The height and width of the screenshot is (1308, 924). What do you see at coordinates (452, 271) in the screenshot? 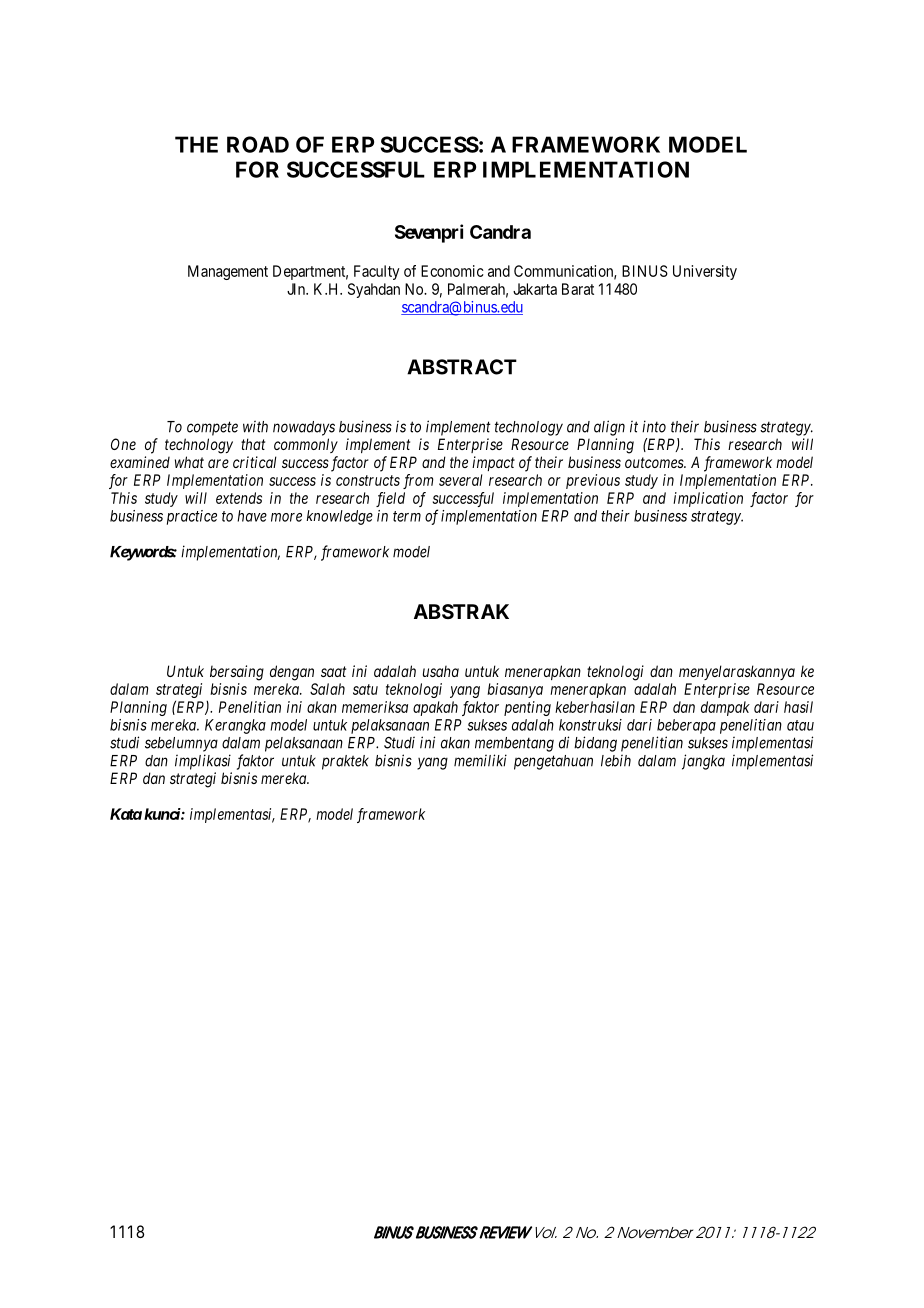
I see `Economic` at bounding box center [452, 271].
